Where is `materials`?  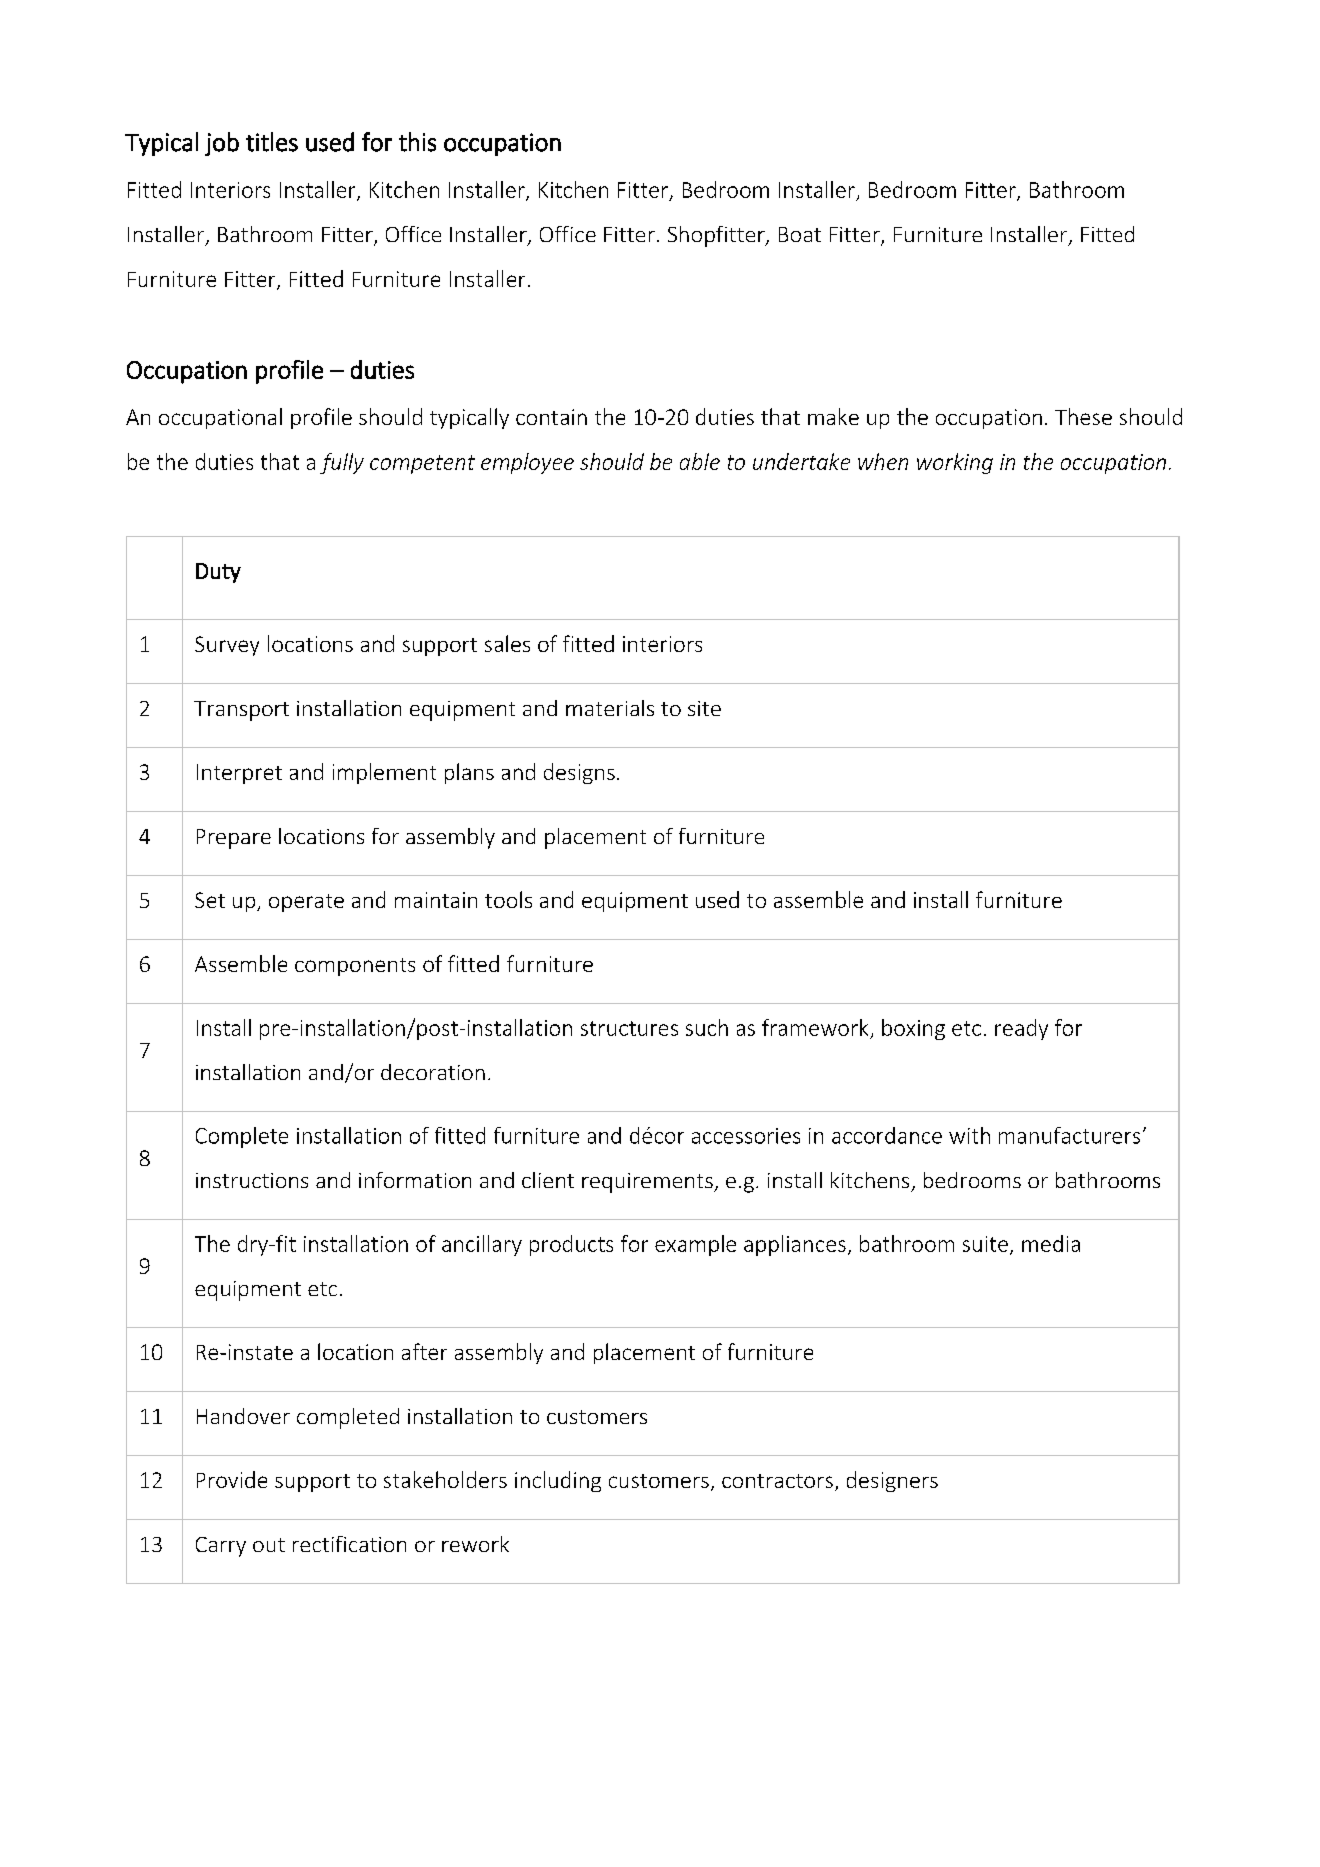
materials is located at coordinates (610, 708).
